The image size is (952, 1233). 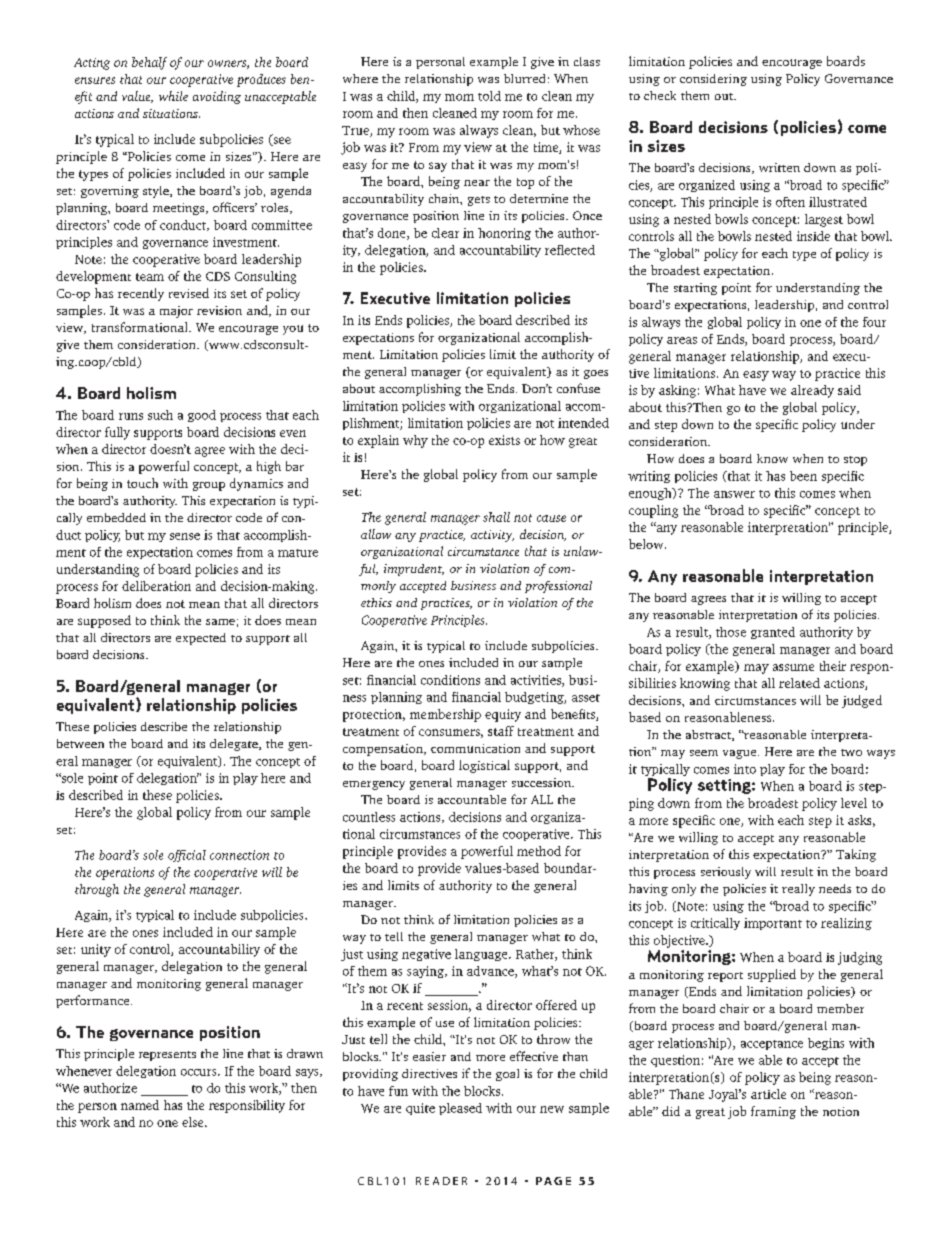 What do you see at coordinates (194, 1122) in the screenshot?
I see `else` at bounding box center [194, 1122].
